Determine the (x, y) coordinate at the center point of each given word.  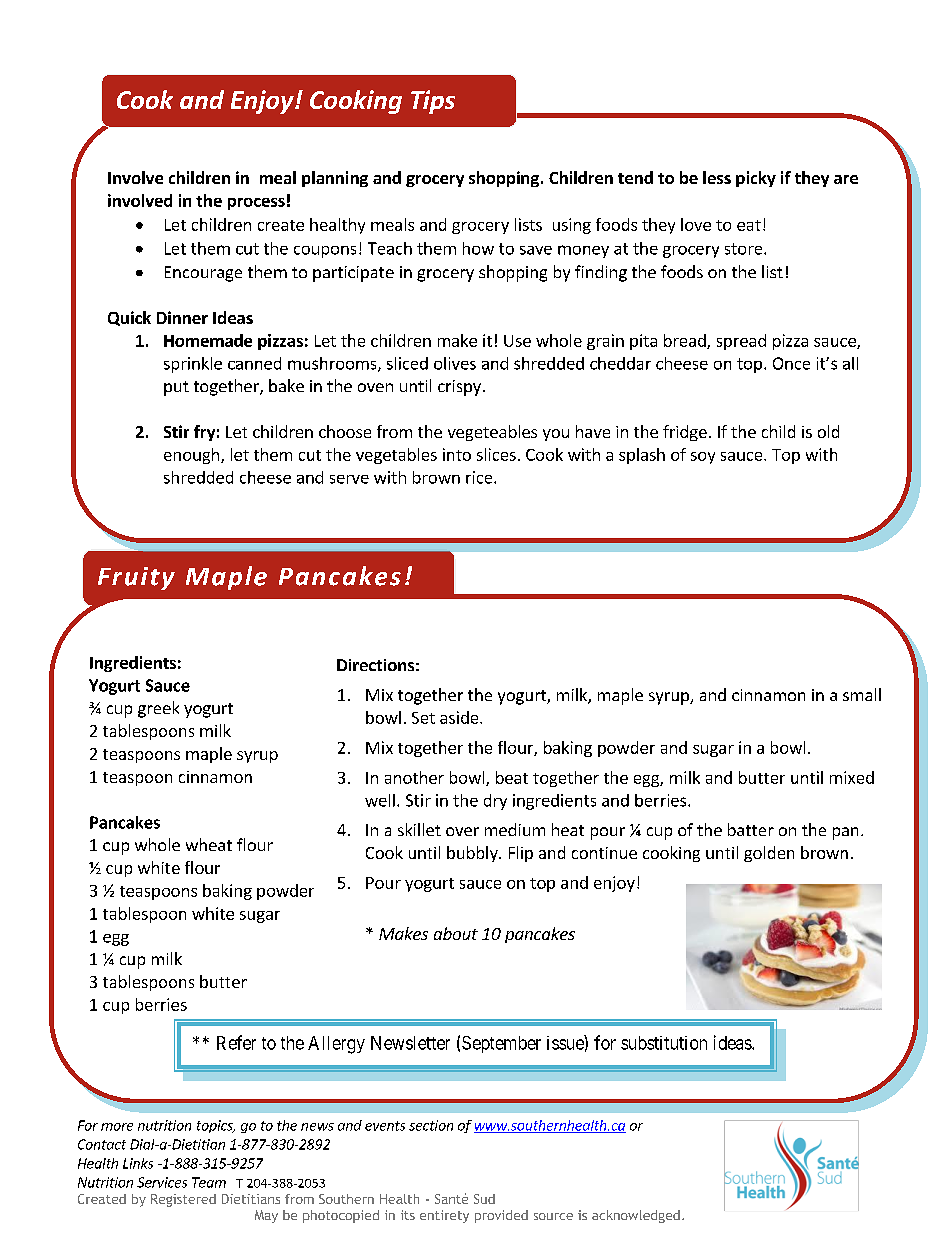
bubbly (473, 854)
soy (703, 458)
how (478, 248)
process (256, 204)
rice (479, 477)
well (380, 800)
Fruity (136, 578)
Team (209, 1182)
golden (769, 854)
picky (756, 179)
